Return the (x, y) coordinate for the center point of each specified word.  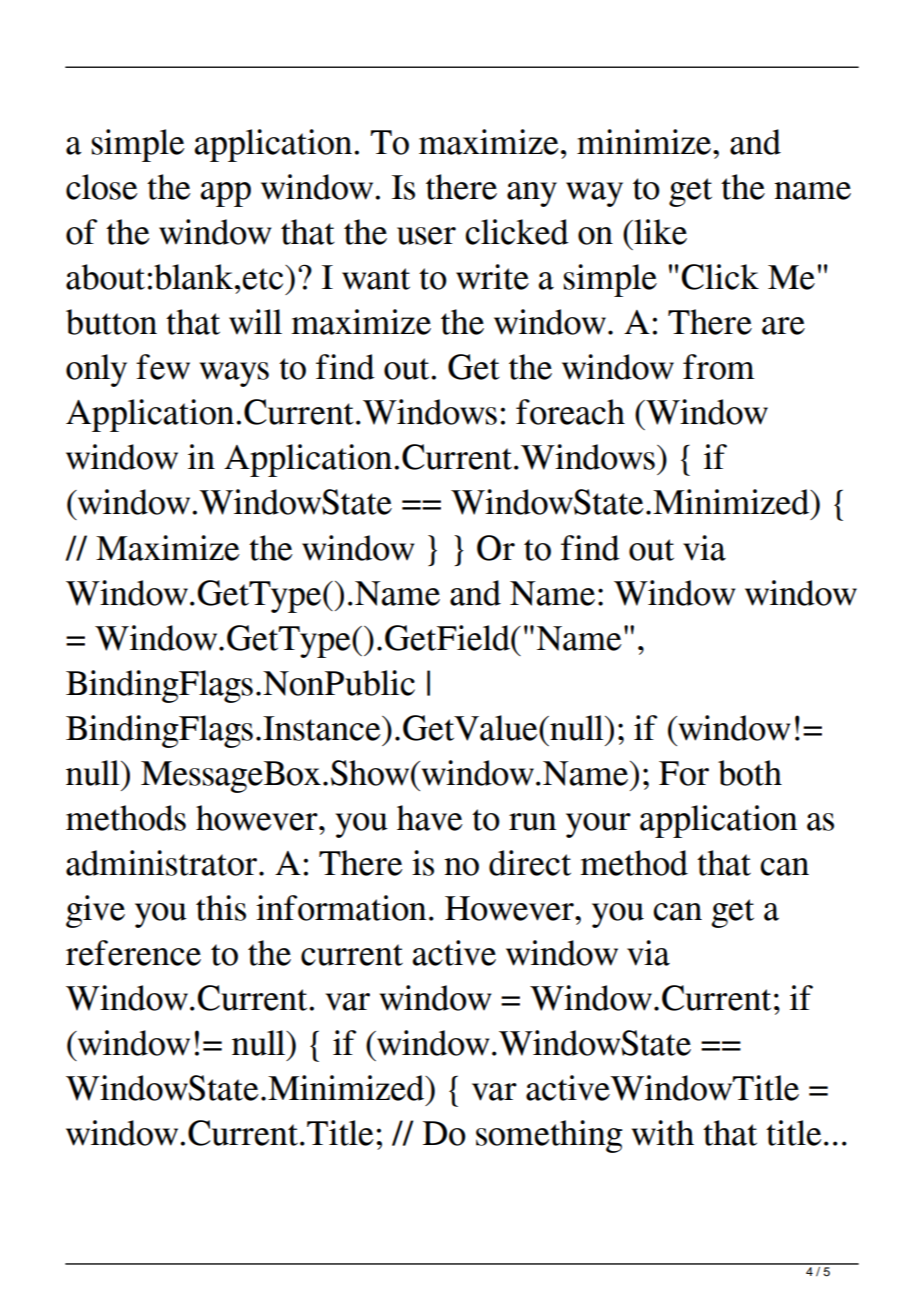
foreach (570, 412)
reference (133, 953)
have (430, 818)
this (221, 908)
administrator (161, 863)
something (549, 1136)
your (598, 825)
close (102, 187)
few (163, 367)
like (659, 232)
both (750, 773)
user (426, 236)
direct (530, 863)
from (719, 367)
